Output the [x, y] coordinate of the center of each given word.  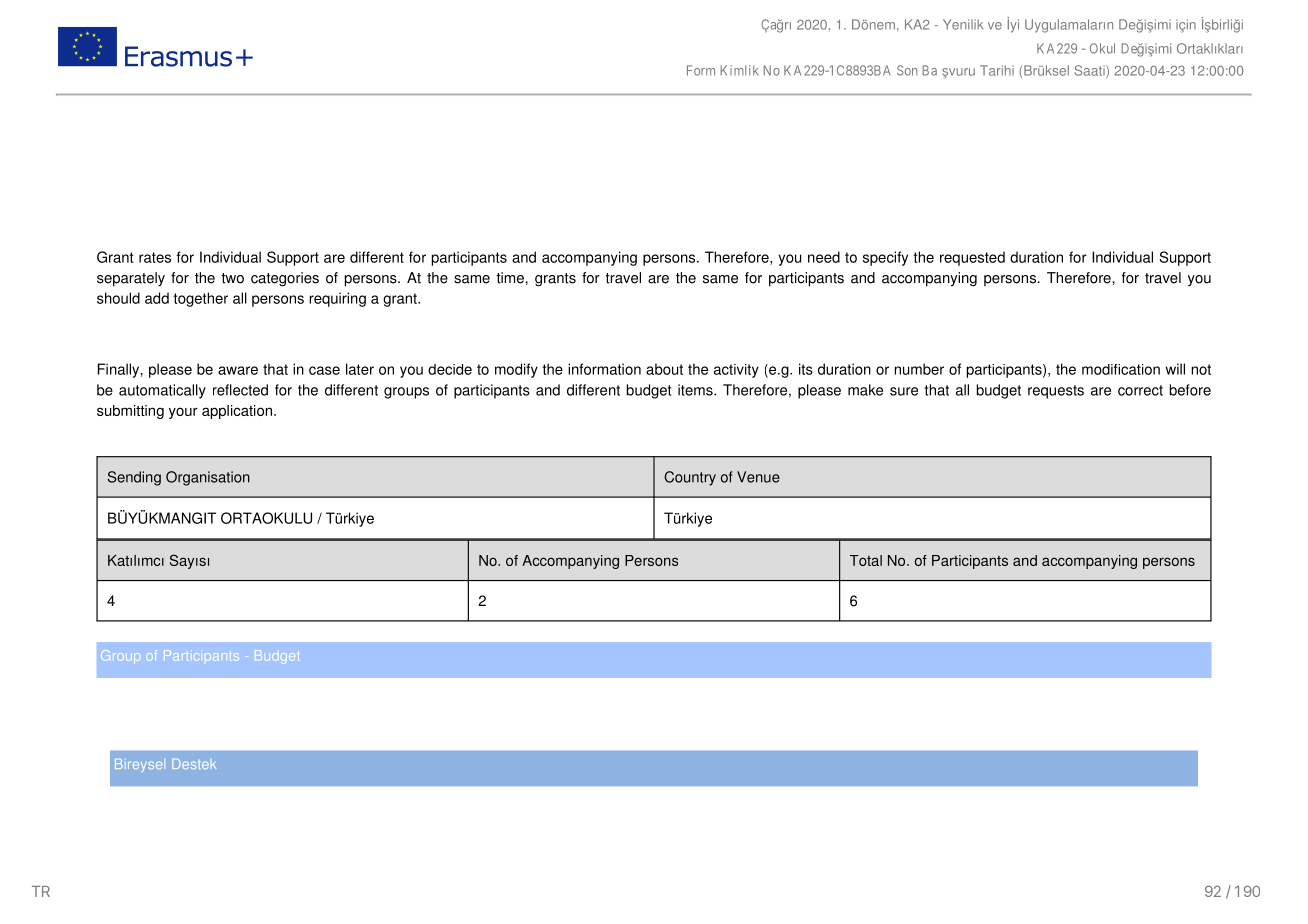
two [232, 278]
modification [1121, 369]
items [696, 390]
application [237, 412]
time [511, 278]
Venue [758, 477]
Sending [134, 478]
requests [1056, 392]
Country [690, 478]
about [664, 369]
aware [238, 370]
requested [972, 258]
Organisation [208, 478]
